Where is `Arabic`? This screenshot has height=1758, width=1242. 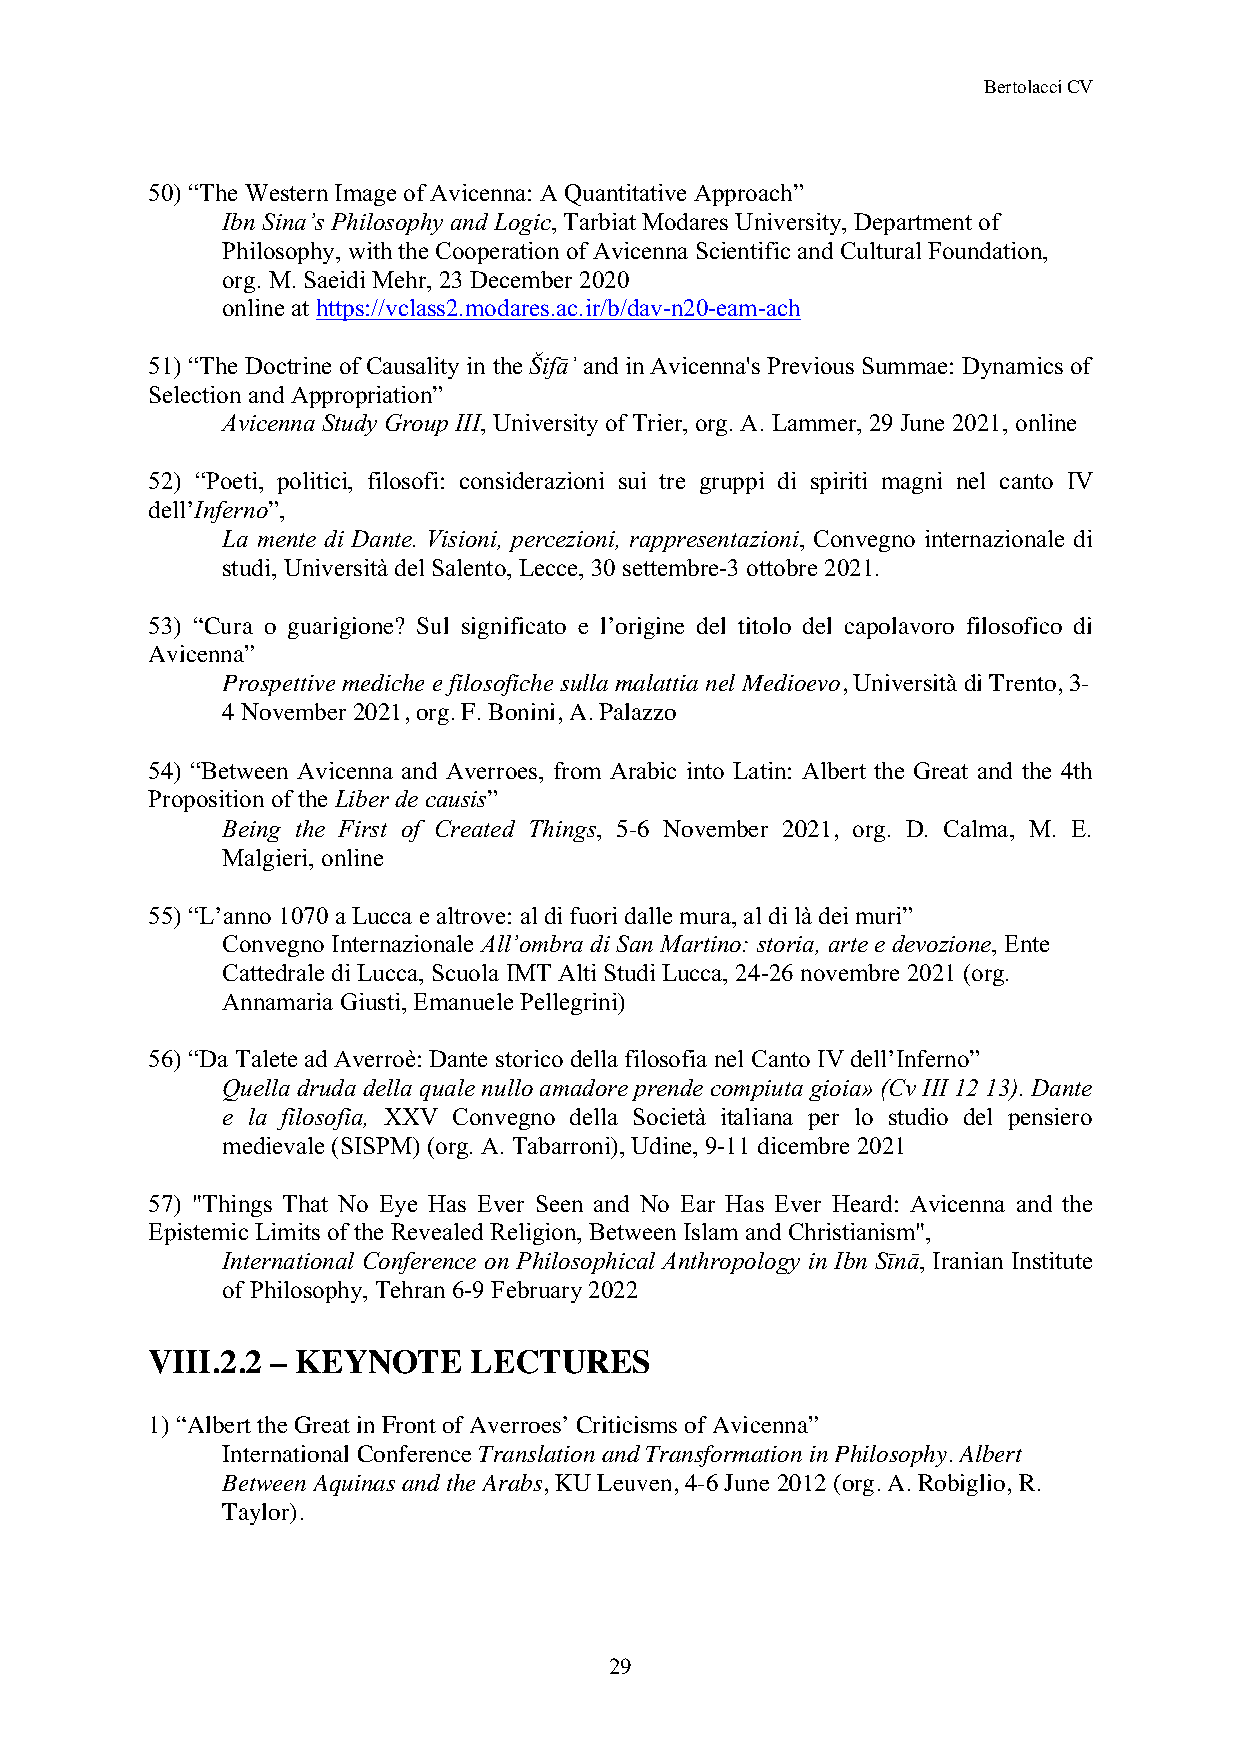 Arabic is located at coordinates (643, 770).
